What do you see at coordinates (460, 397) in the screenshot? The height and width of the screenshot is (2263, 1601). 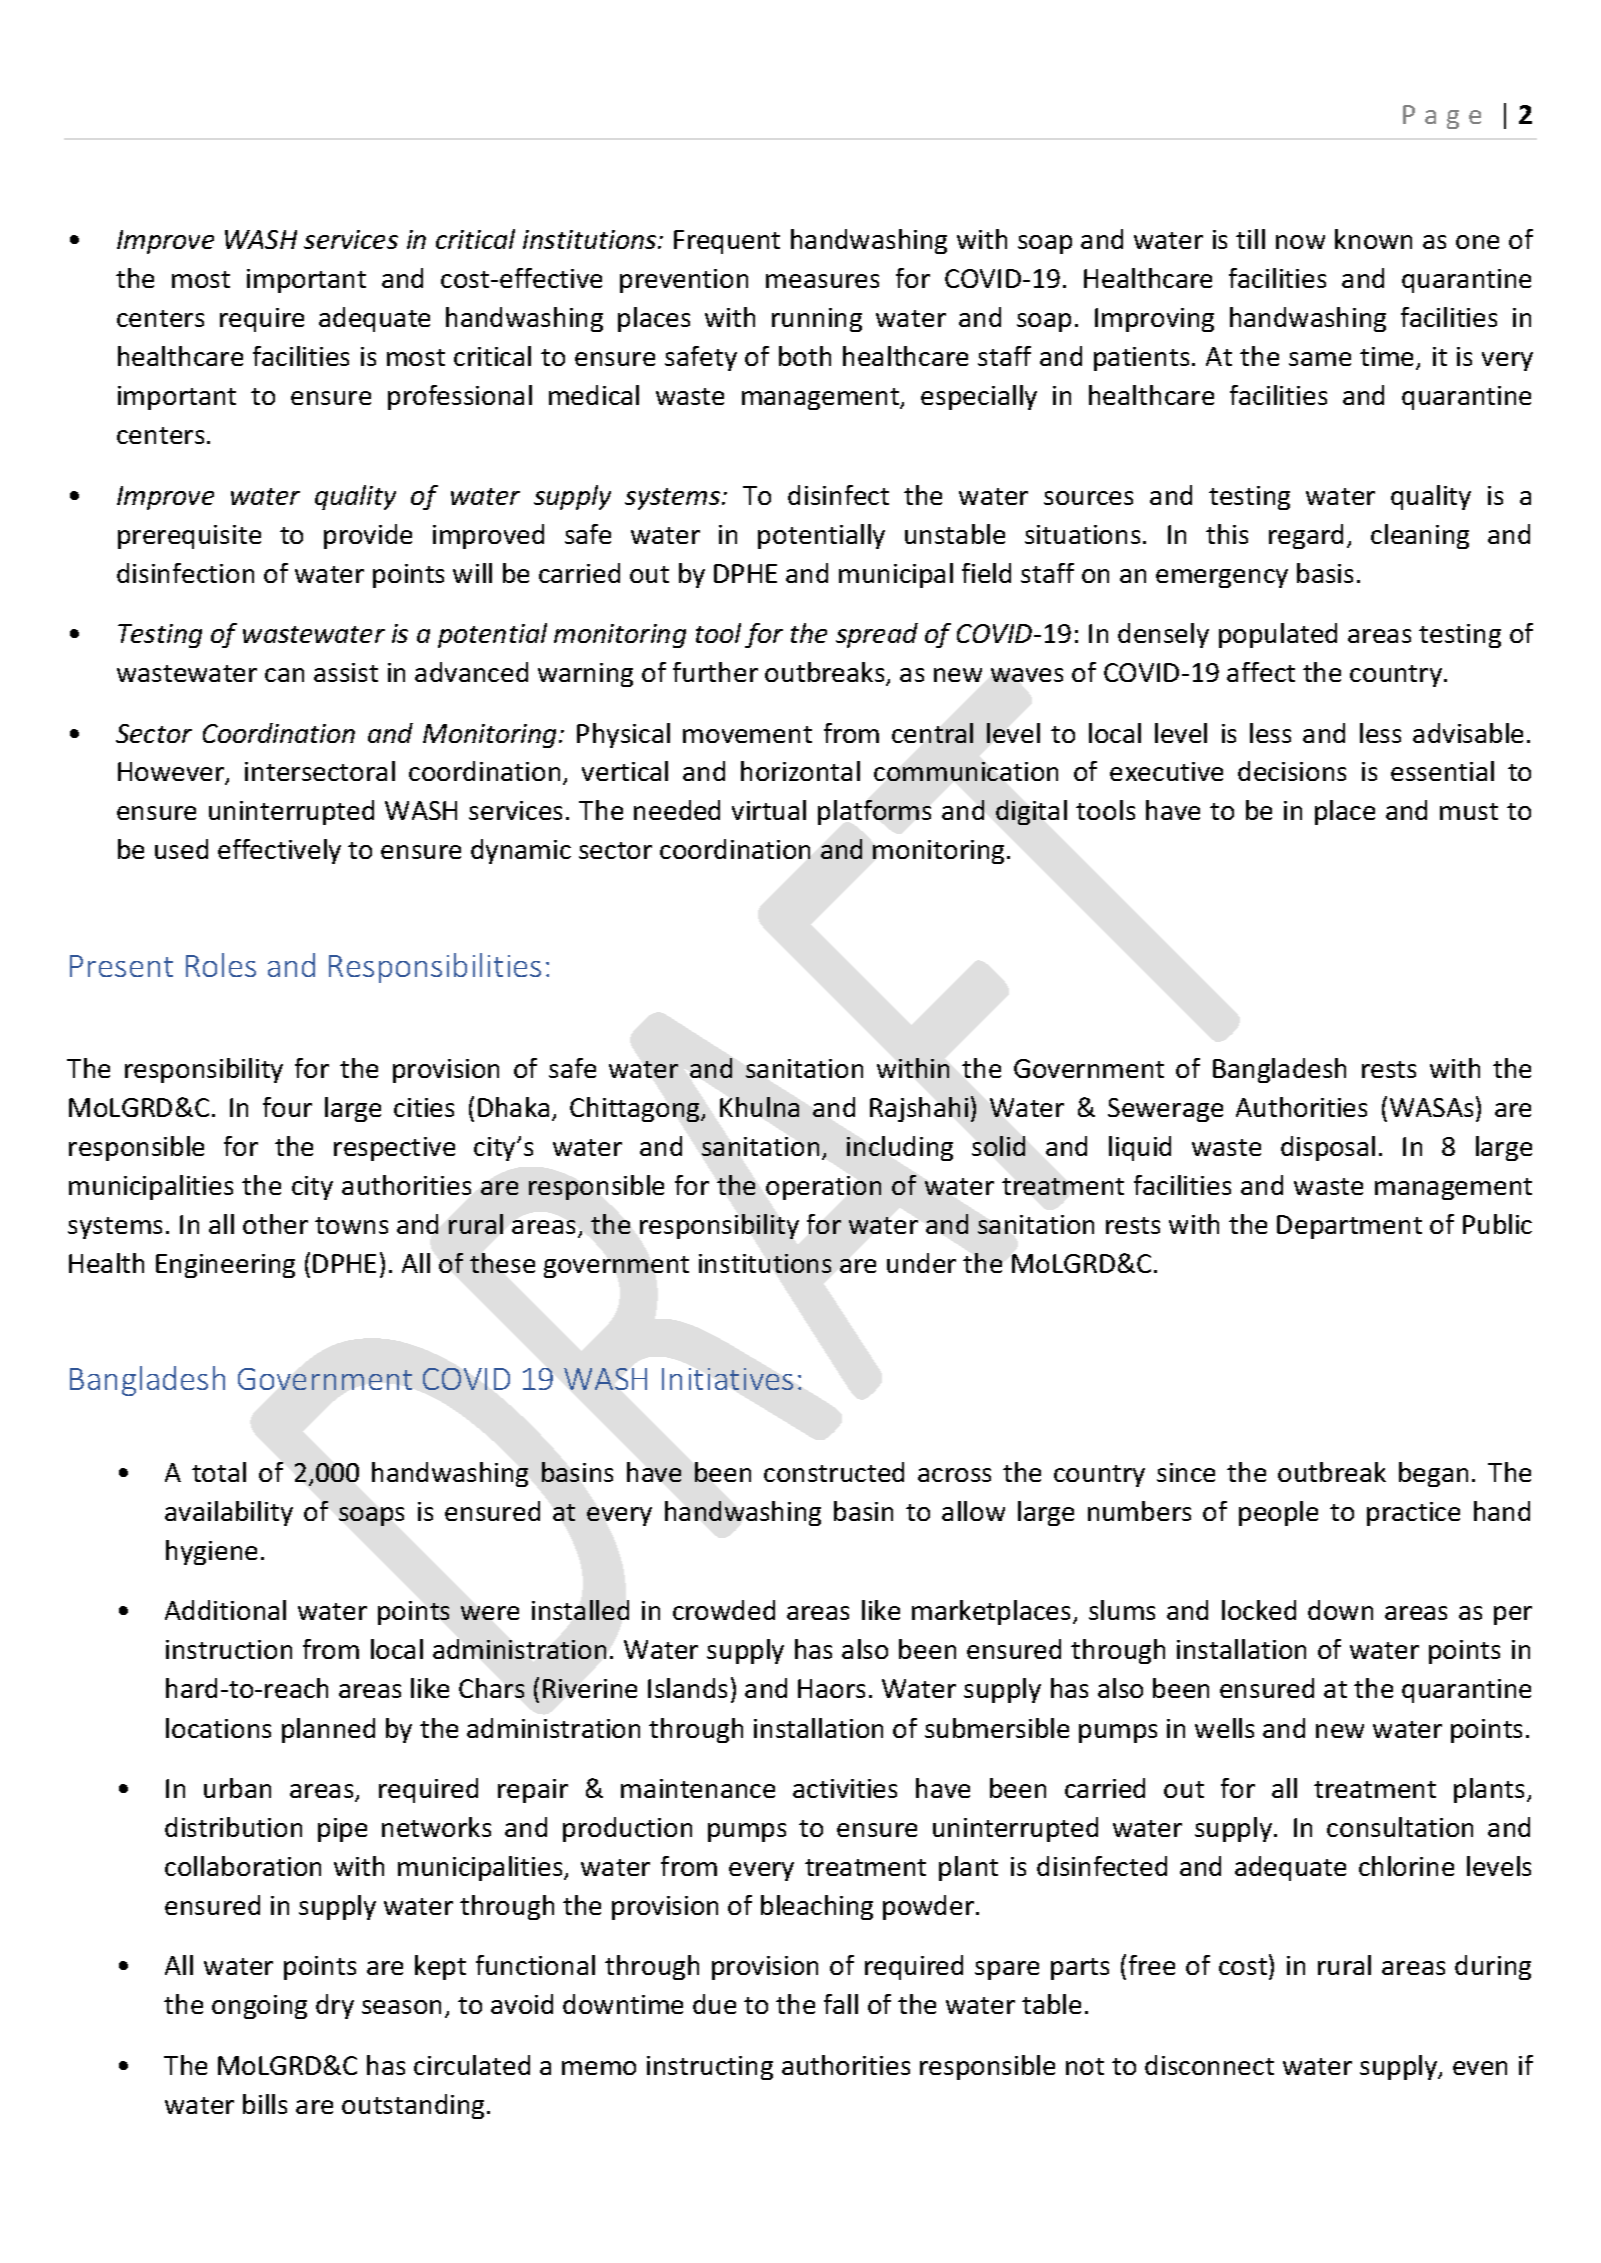 I see `professional` at bounding box center [460, 397].
